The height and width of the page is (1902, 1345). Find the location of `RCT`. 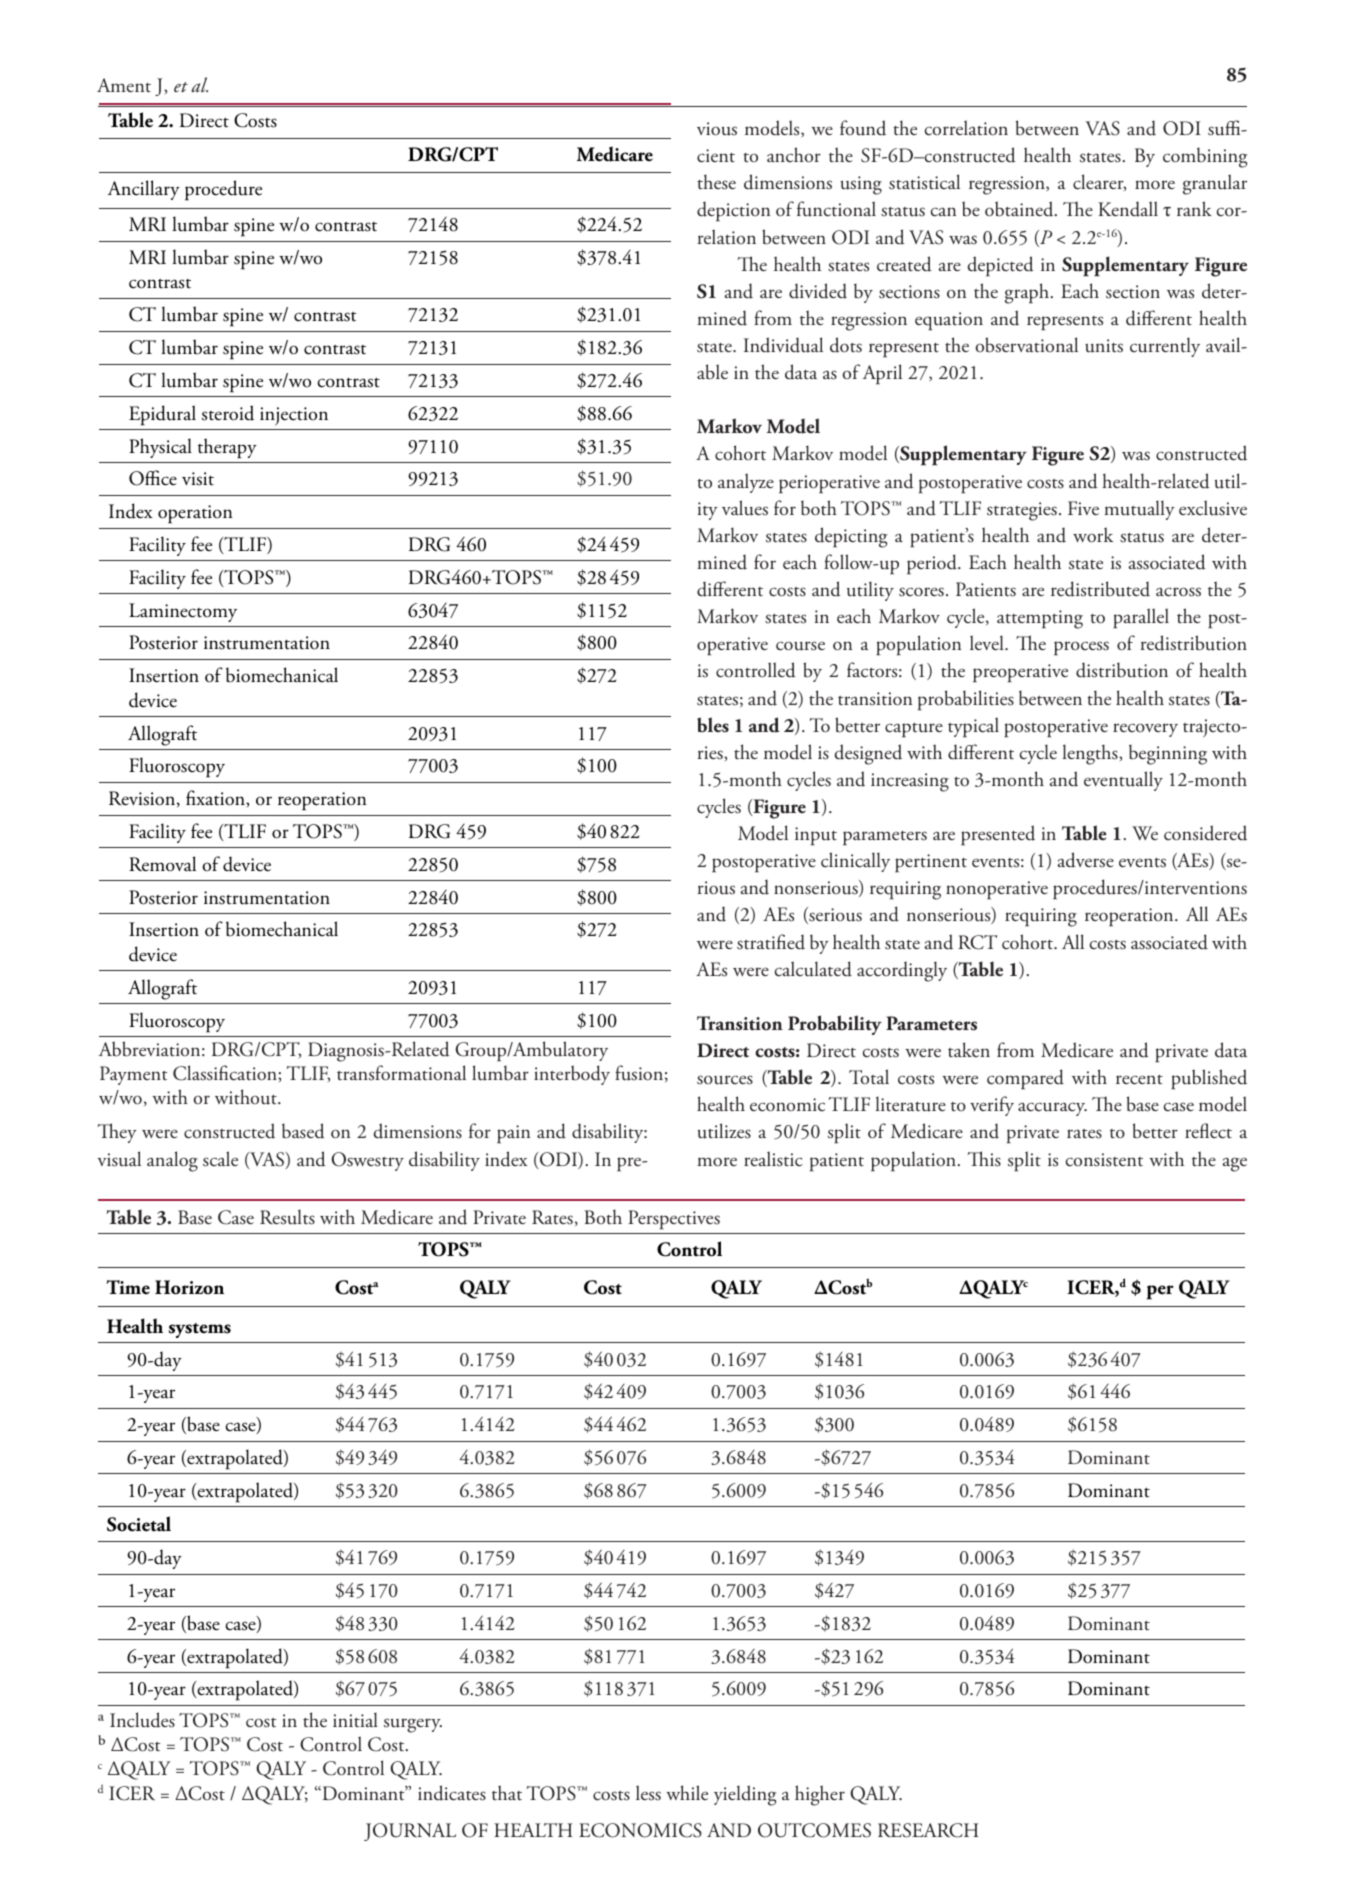

RCT is located at coordinates (977, 942).
